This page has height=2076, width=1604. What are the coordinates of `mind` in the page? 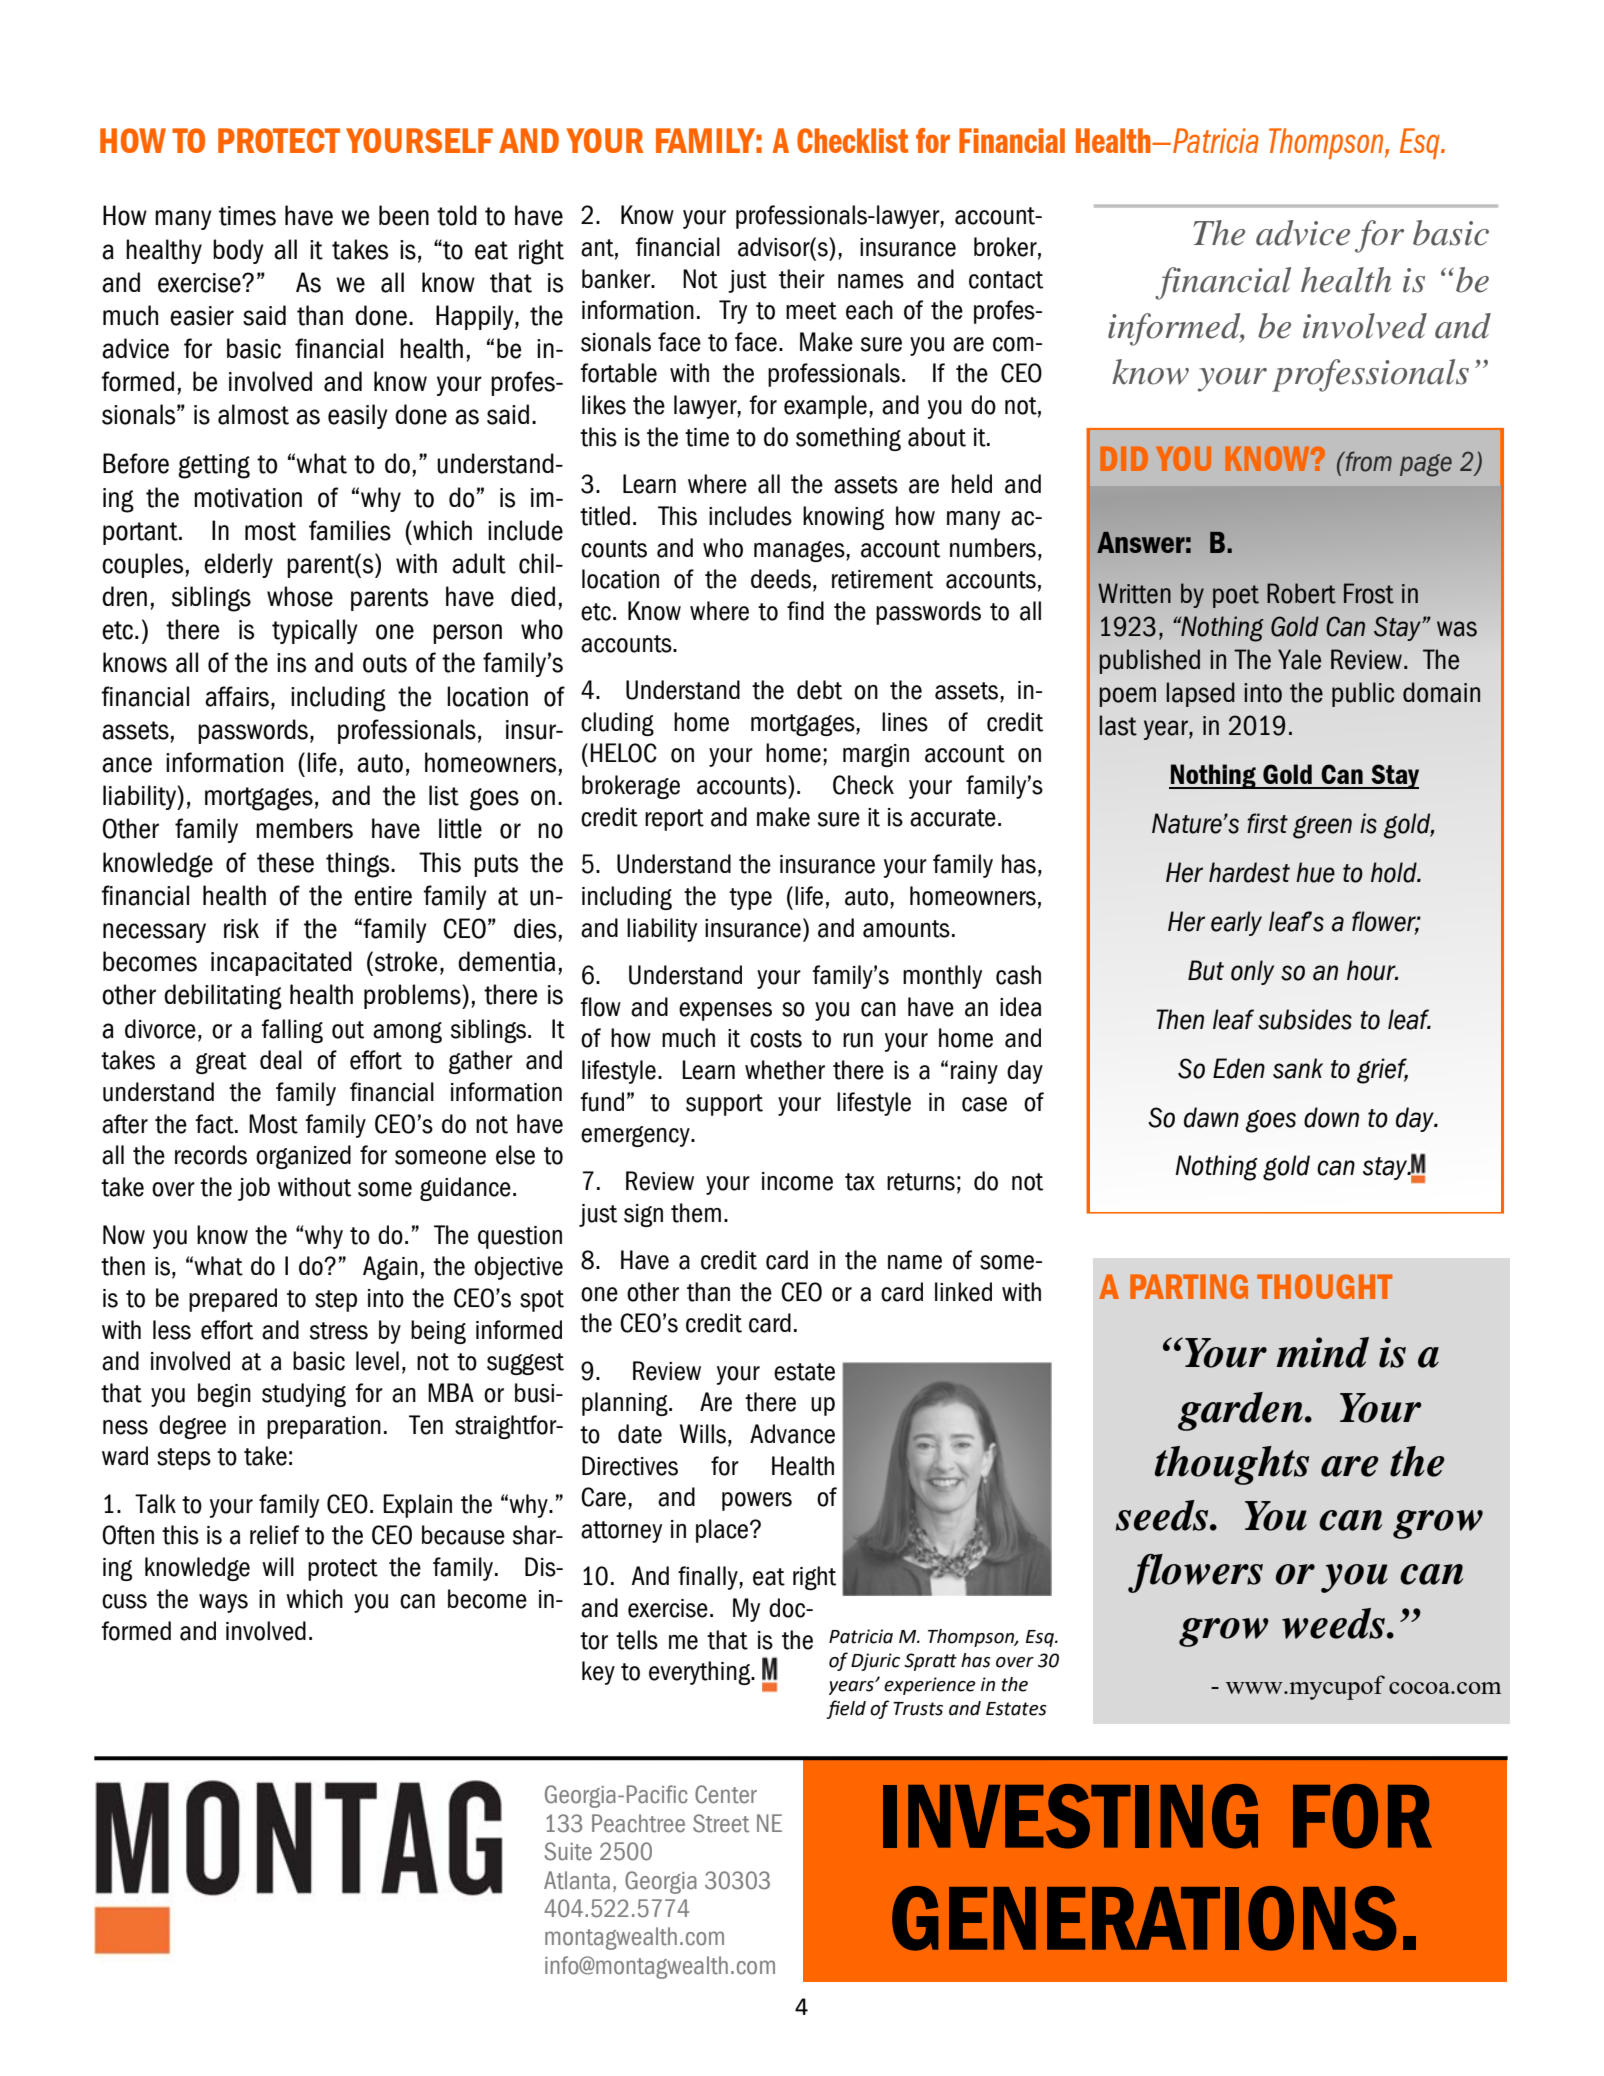 It's located at (1322, 1352).
